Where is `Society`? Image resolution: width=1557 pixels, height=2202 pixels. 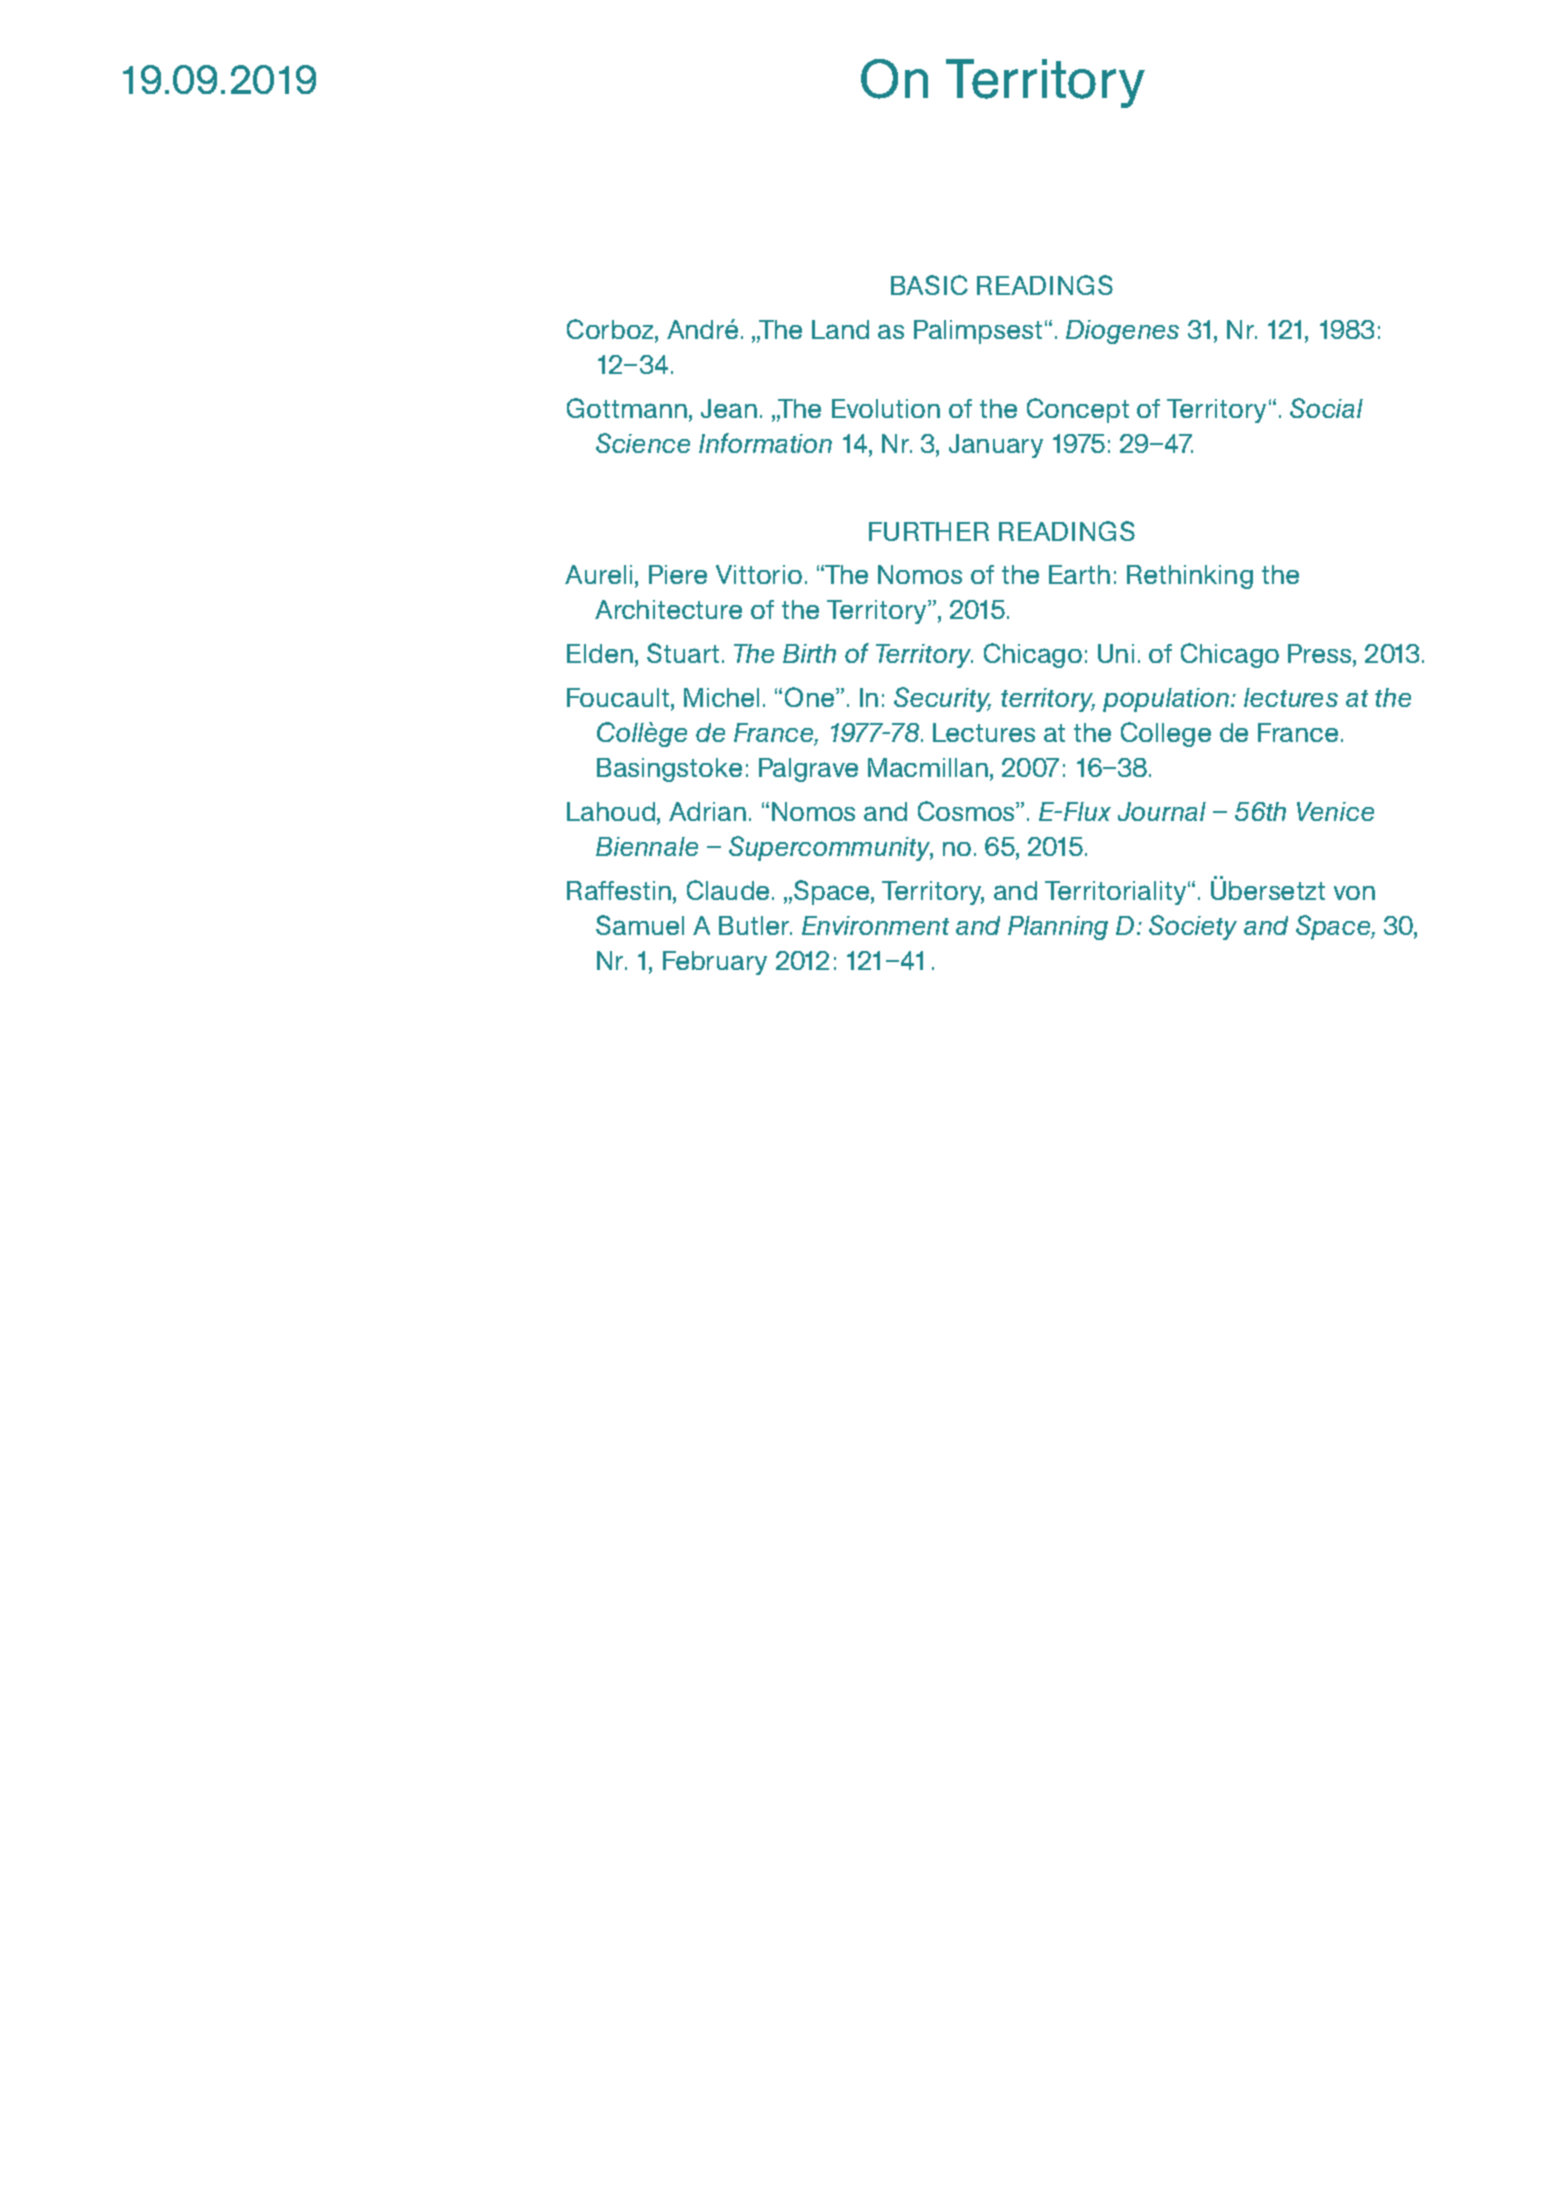 Society is located at coordinates (1193, 927).
